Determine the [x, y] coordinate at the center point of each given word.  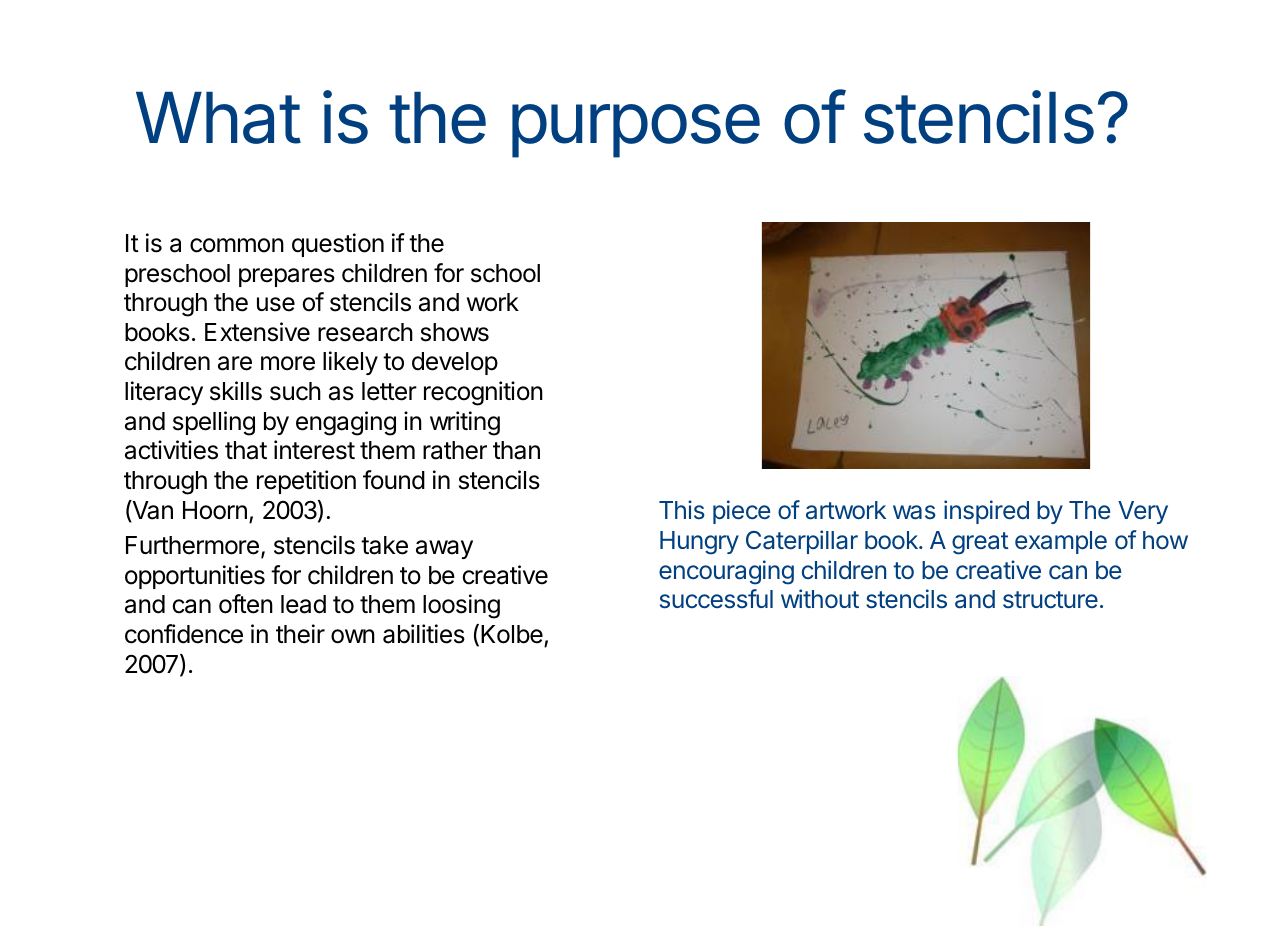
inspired [986, 512]
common [237, 245]
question [338, 245]
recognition [483, 393]
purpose [636, 131]
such [295, 391]
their [300, 634]
